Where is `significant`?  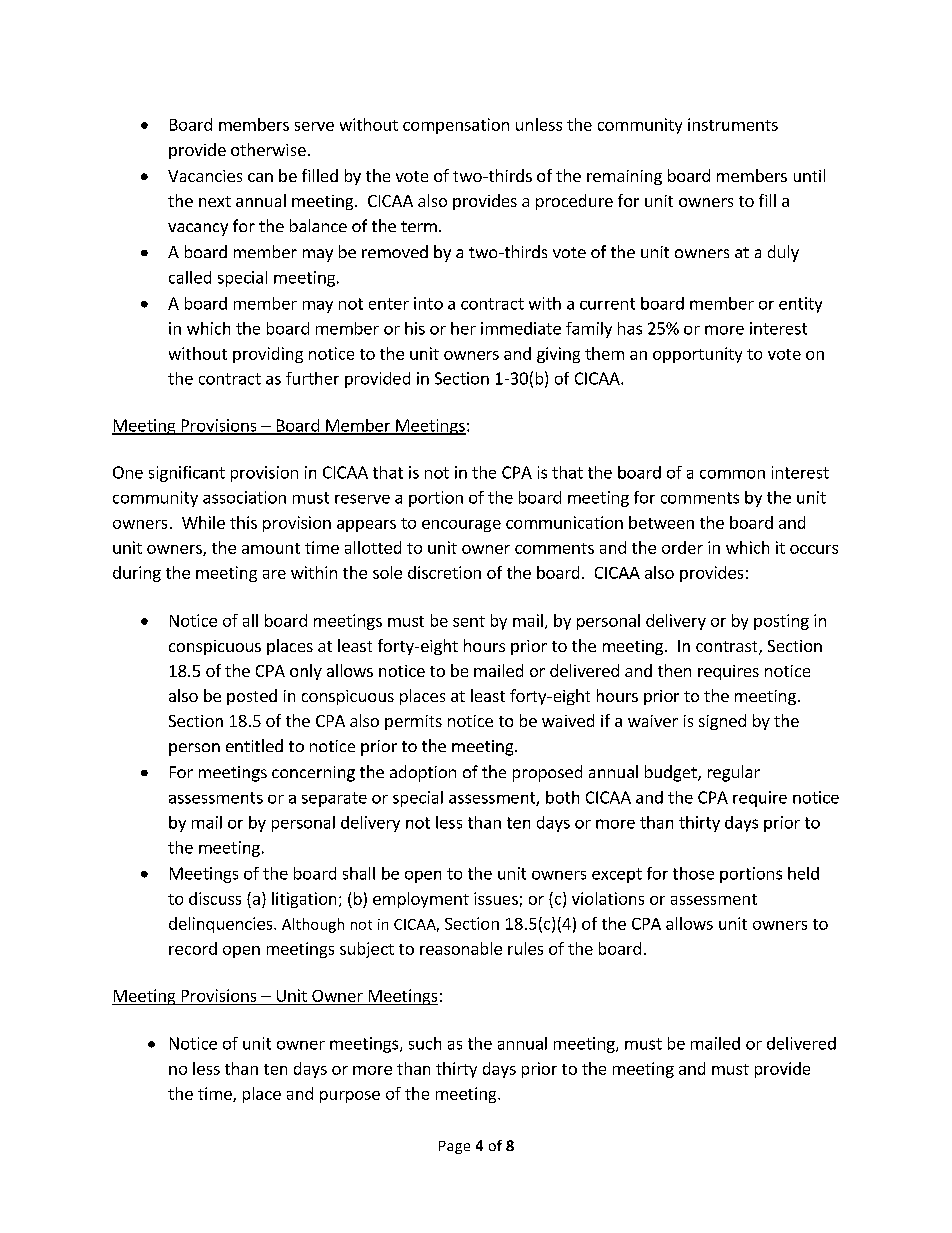
significant is located at coordinates (187, 474).
